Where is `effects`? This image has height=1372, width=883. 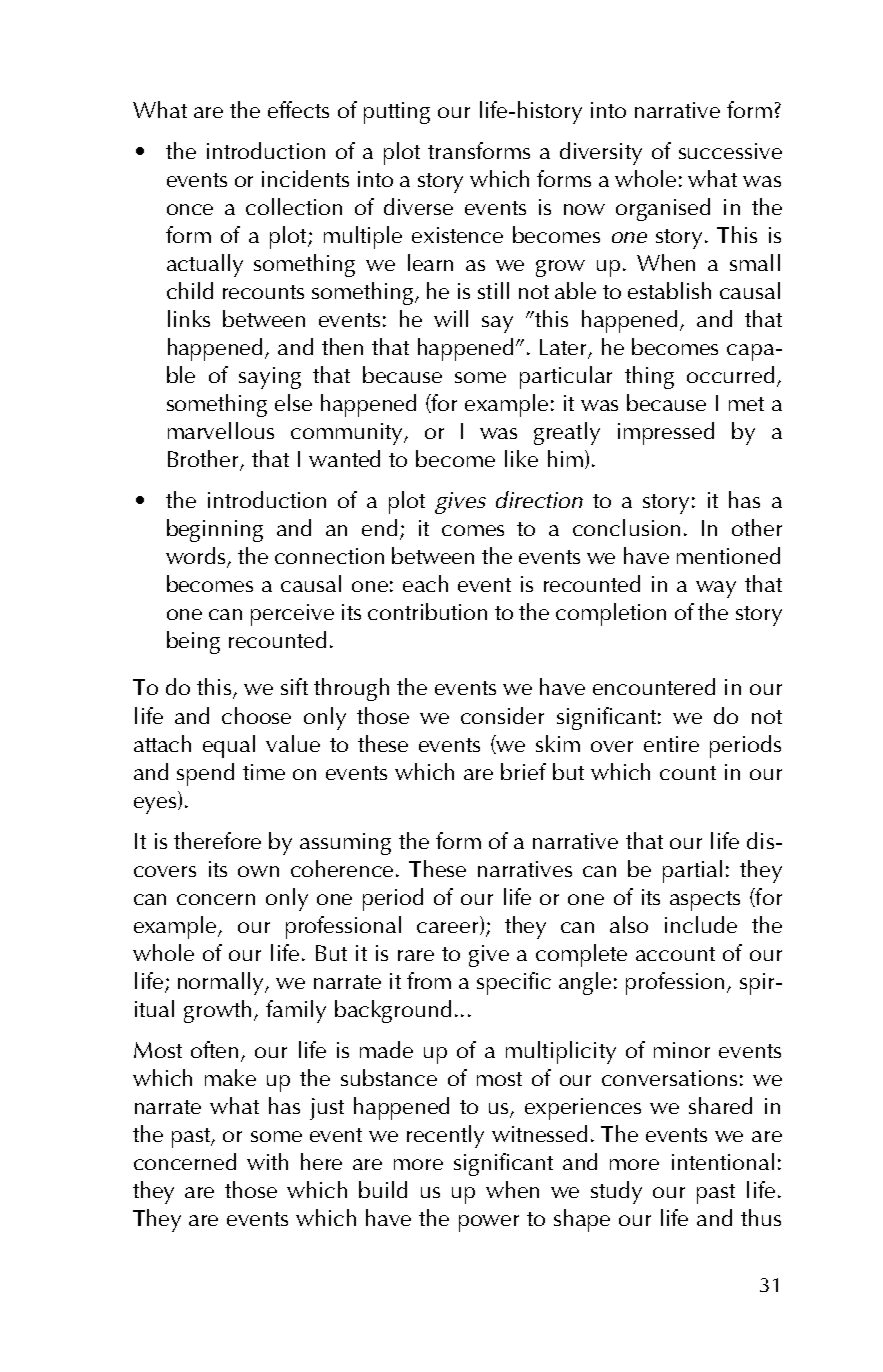 effects is located at coordinates (298, 109).
